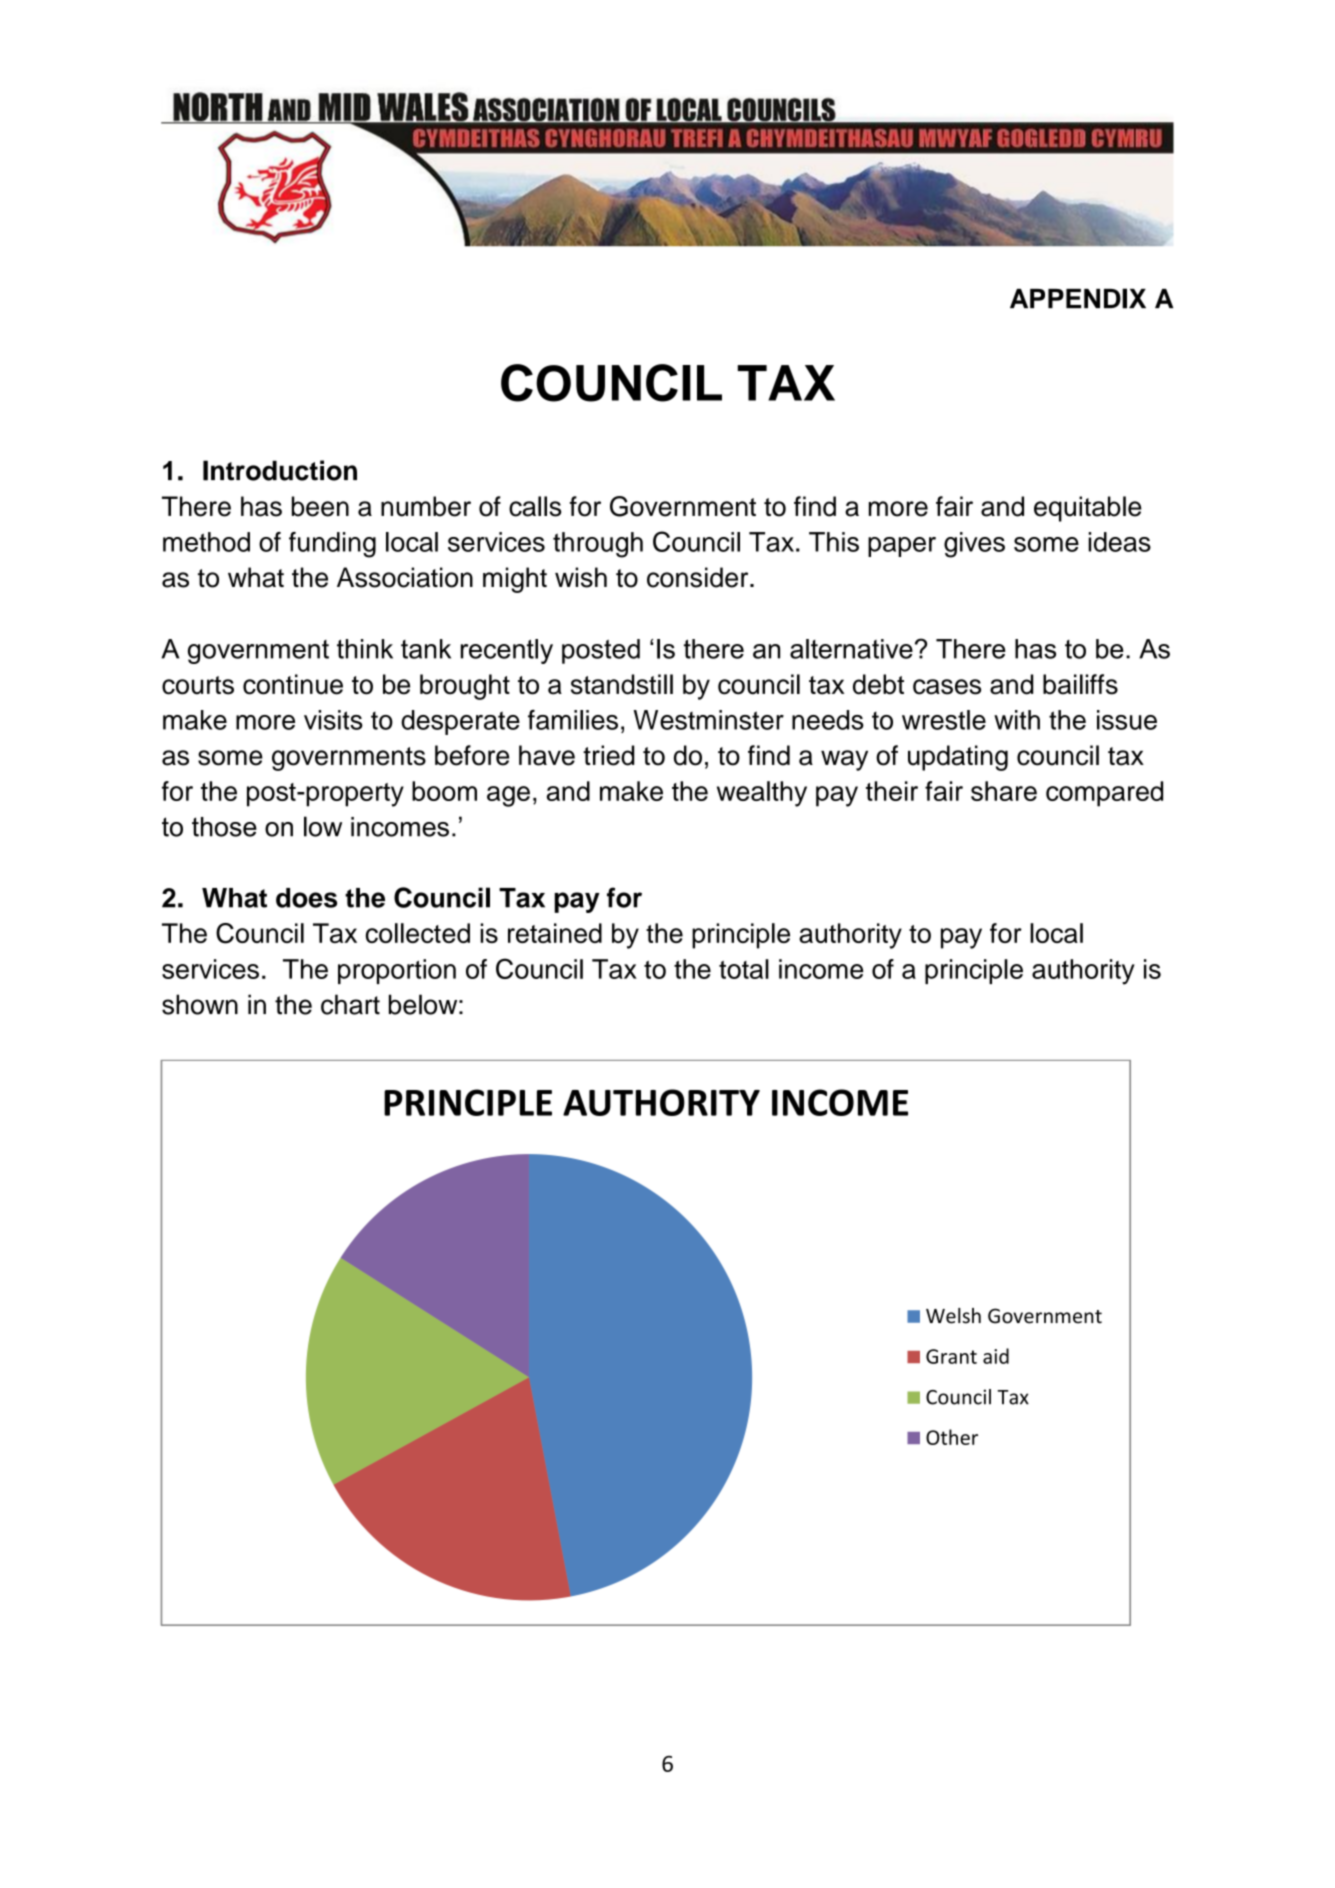  I want to click on calls, so click(535, 506).
